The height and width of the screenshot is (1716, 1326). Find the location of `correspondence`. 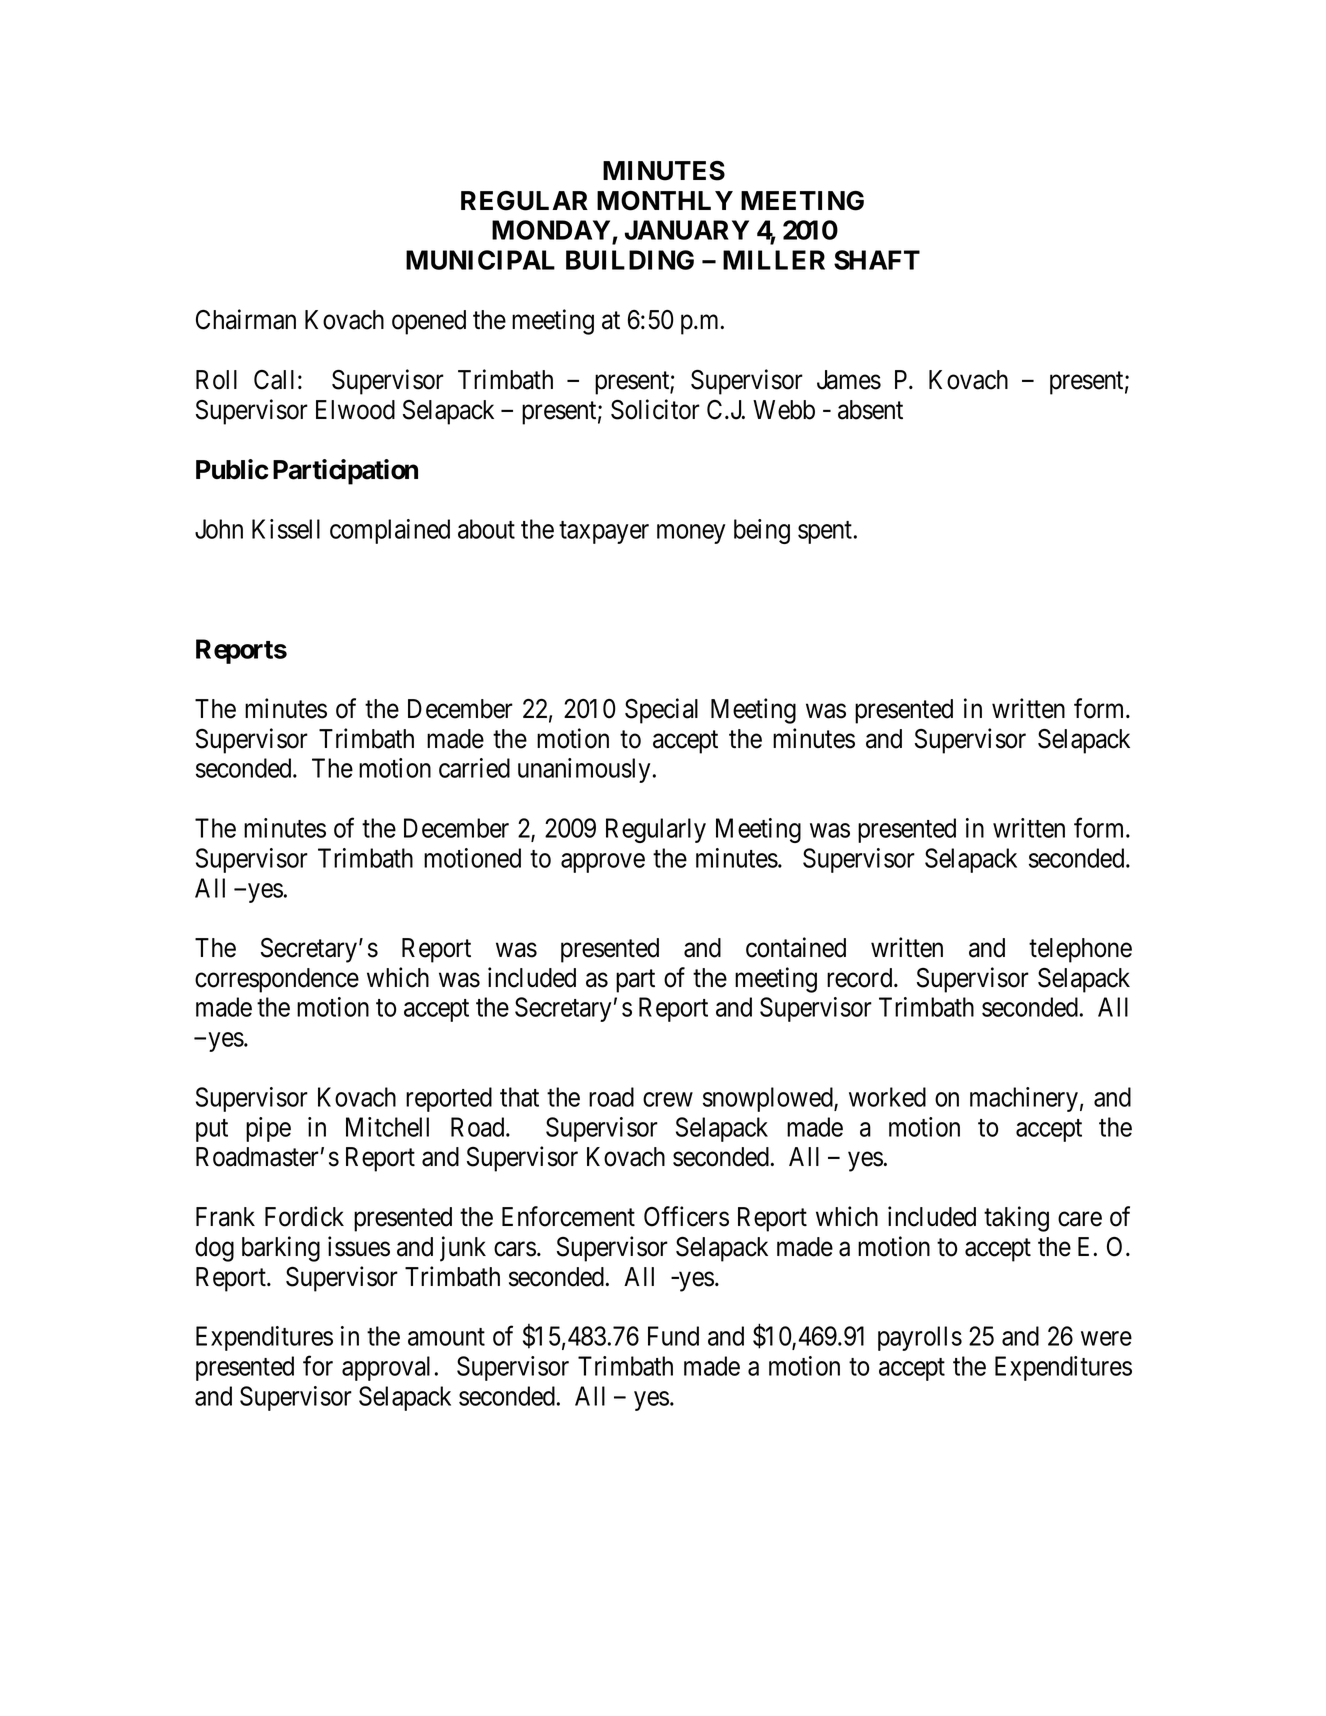

correspondence is located at coordinates (277, 980).
